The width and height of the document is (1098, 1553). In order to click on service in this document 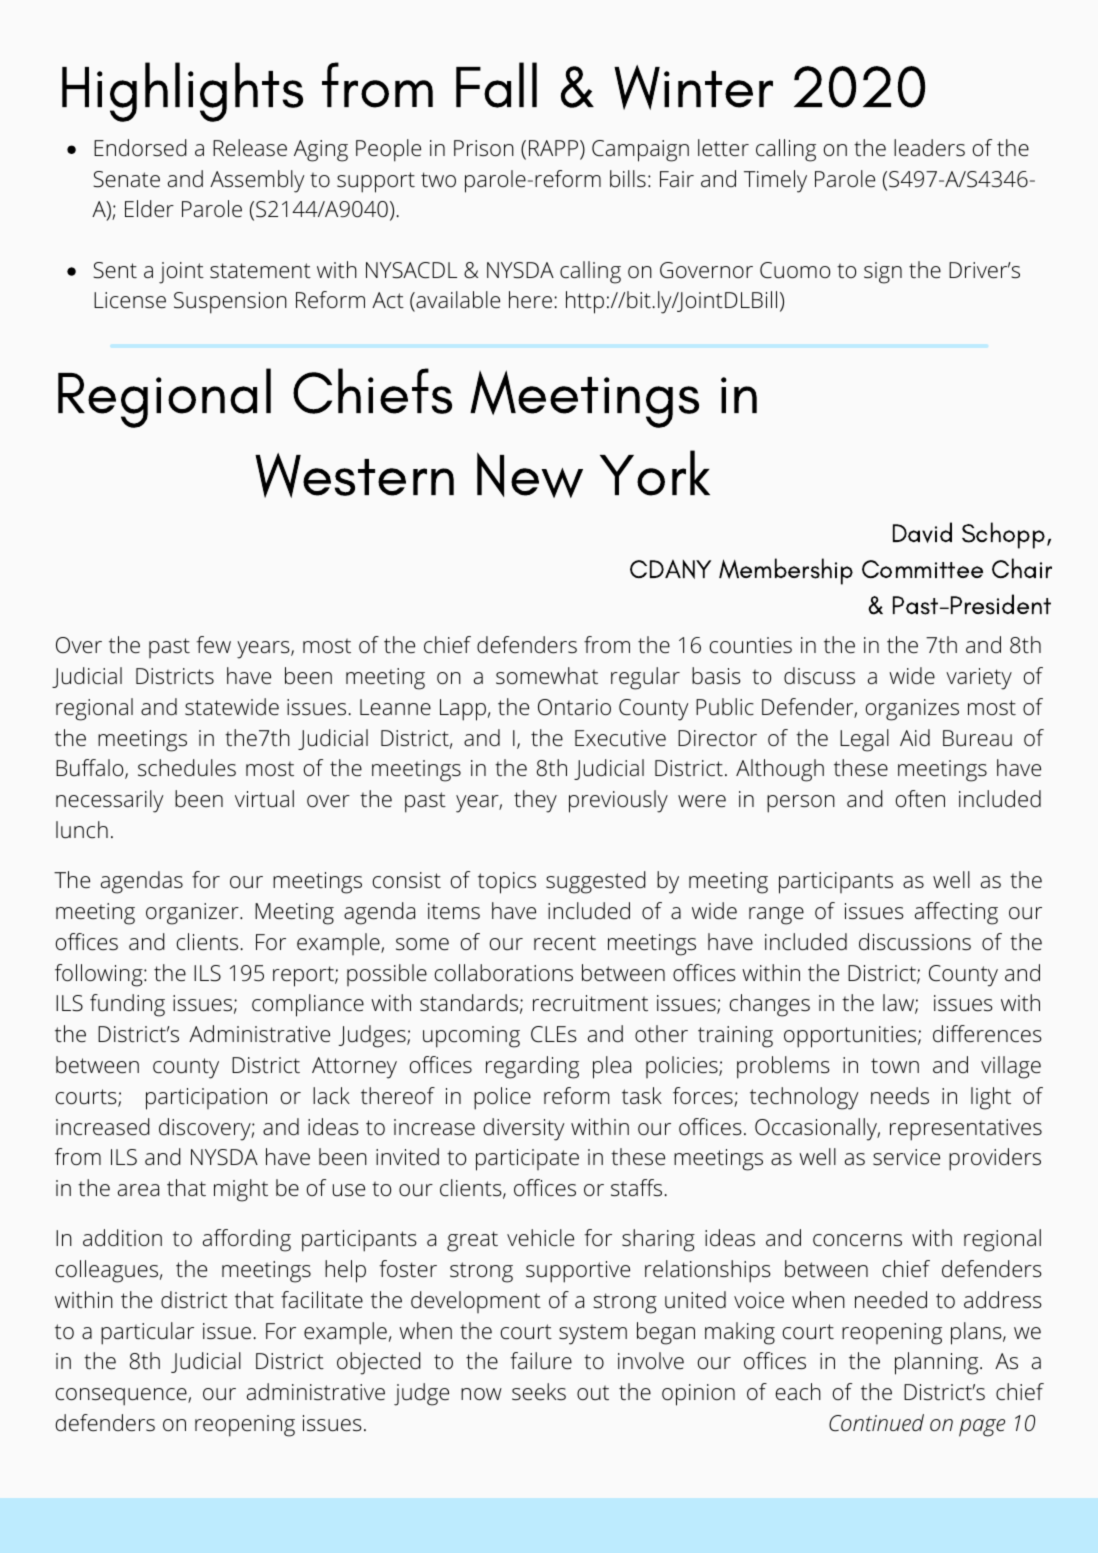, I will do `click(906, 1157)`.
